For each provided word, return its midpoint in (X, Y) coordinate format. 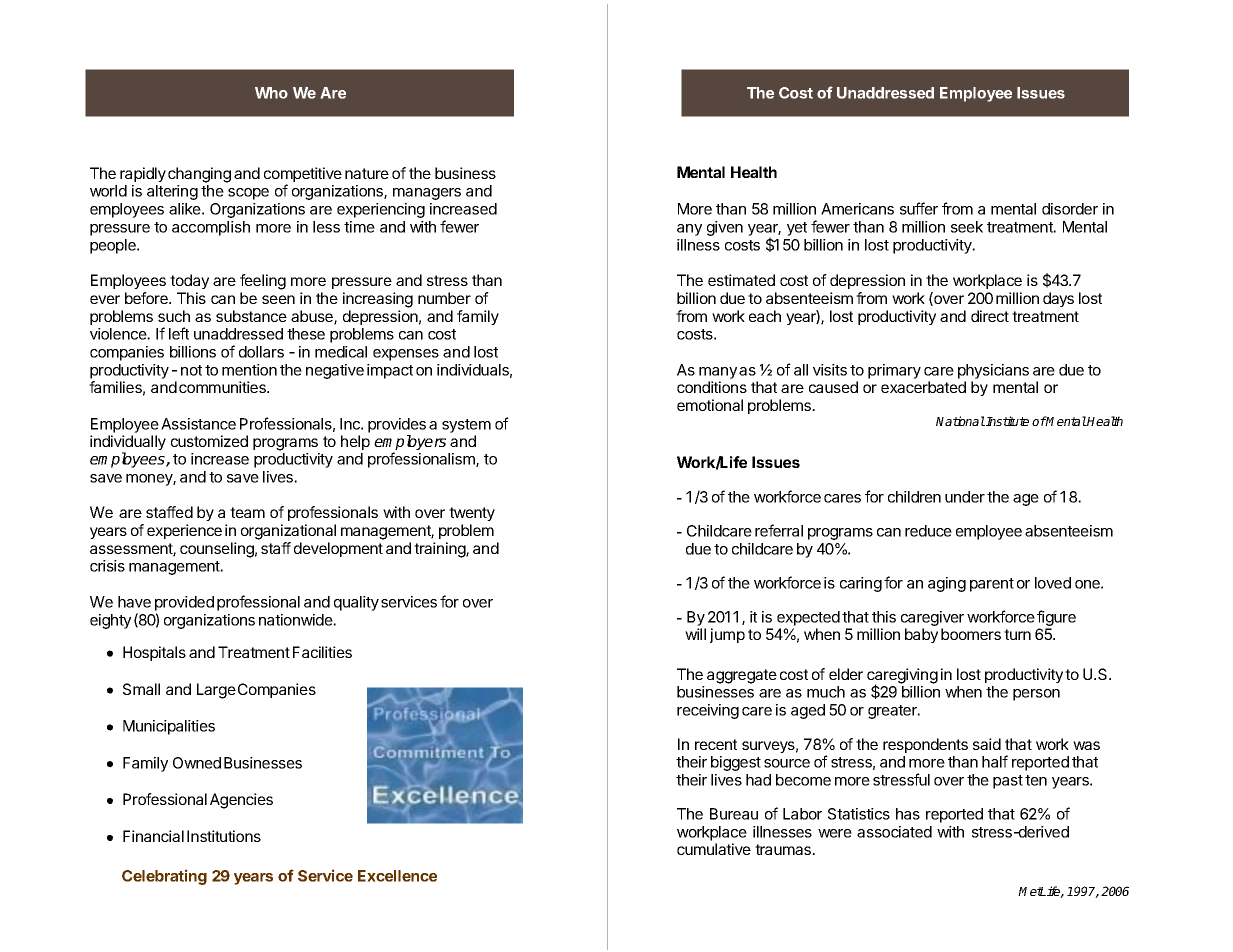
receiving (708, 711)
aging (947, 584)
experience (184, 531)
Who (271, 93)
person (1036, 695)
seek (967, 227)
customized (209, 441)
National (960, 421)
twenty (472, 514)
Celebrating (164, 877)
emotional (710, 405)
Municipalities (169, 727)
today (189, 281)
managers (427, 194)
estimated (741, 280)
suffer (919, 208)
